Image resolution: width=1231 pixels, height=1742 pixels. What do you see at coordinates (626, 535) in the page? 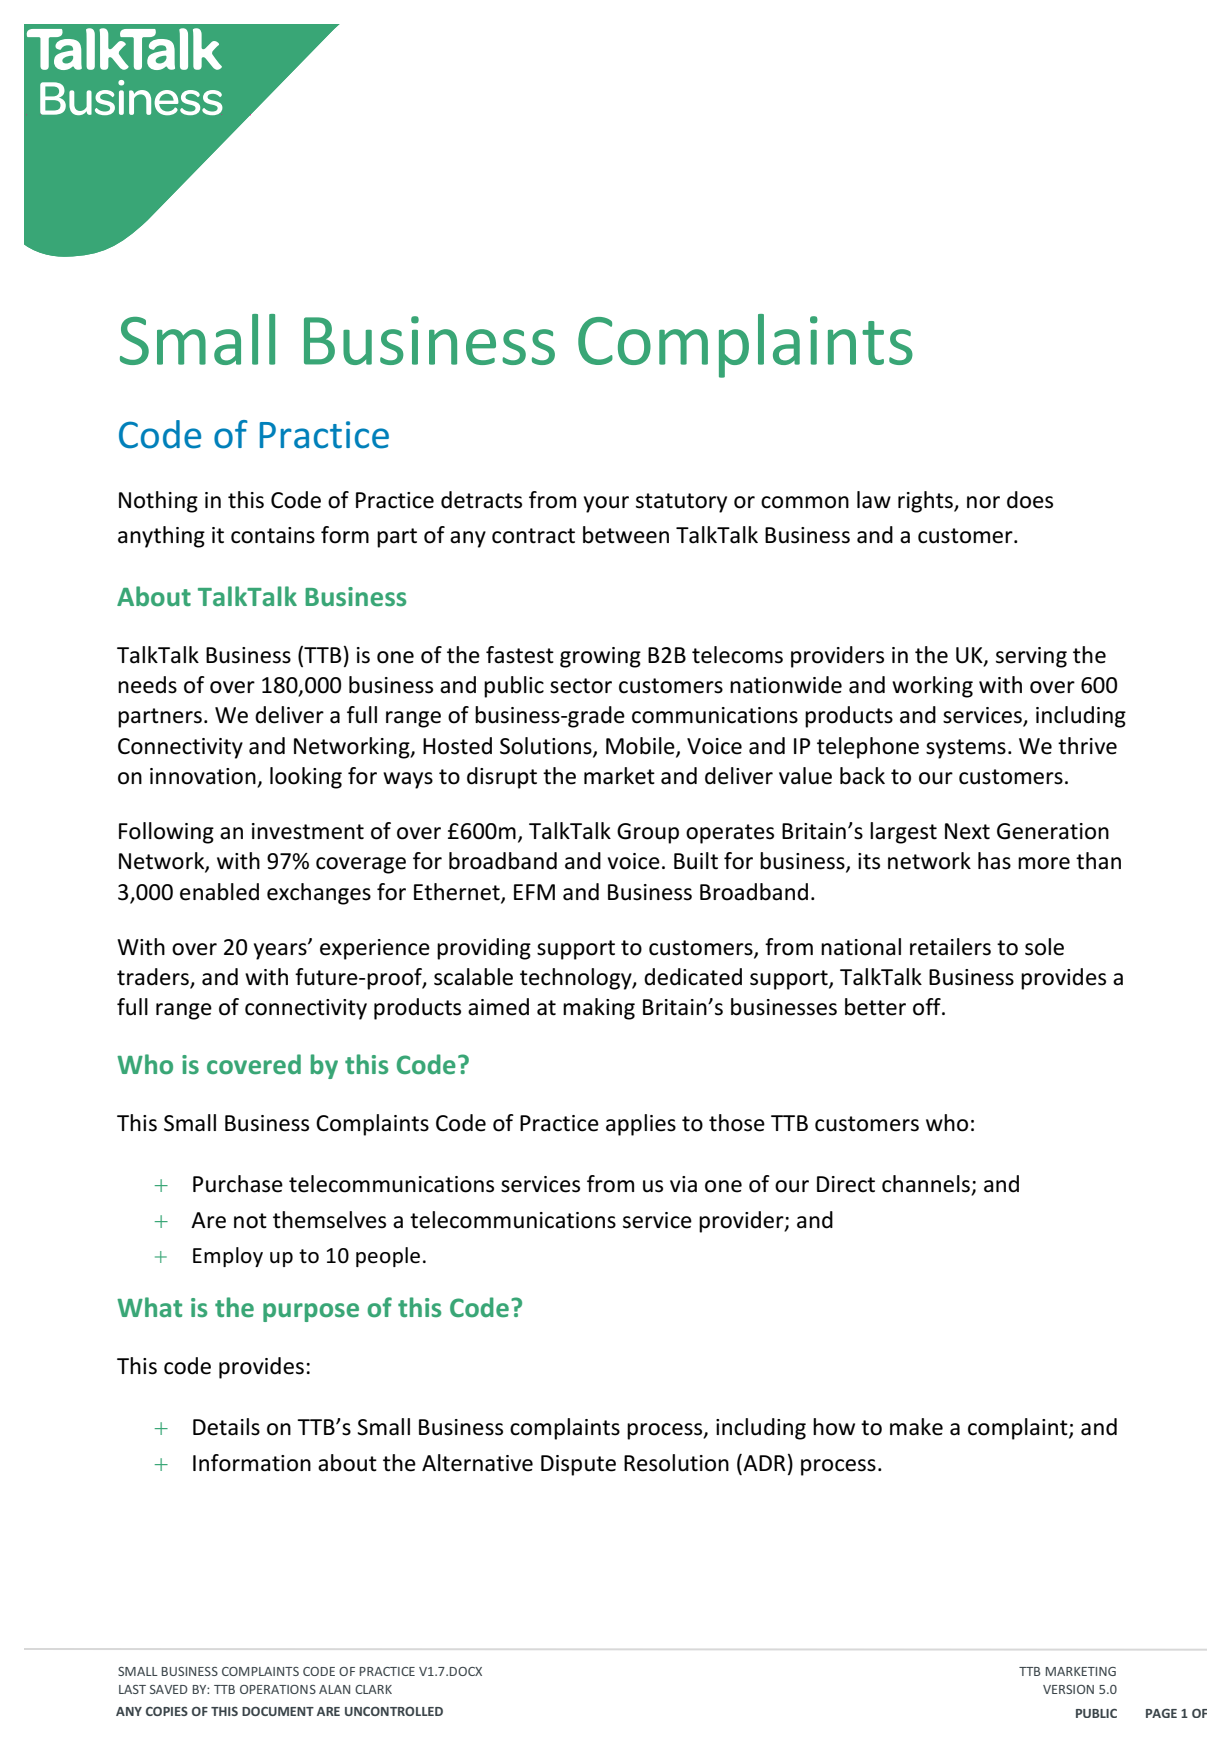
I see `between` at bounding box center [626, 535].
